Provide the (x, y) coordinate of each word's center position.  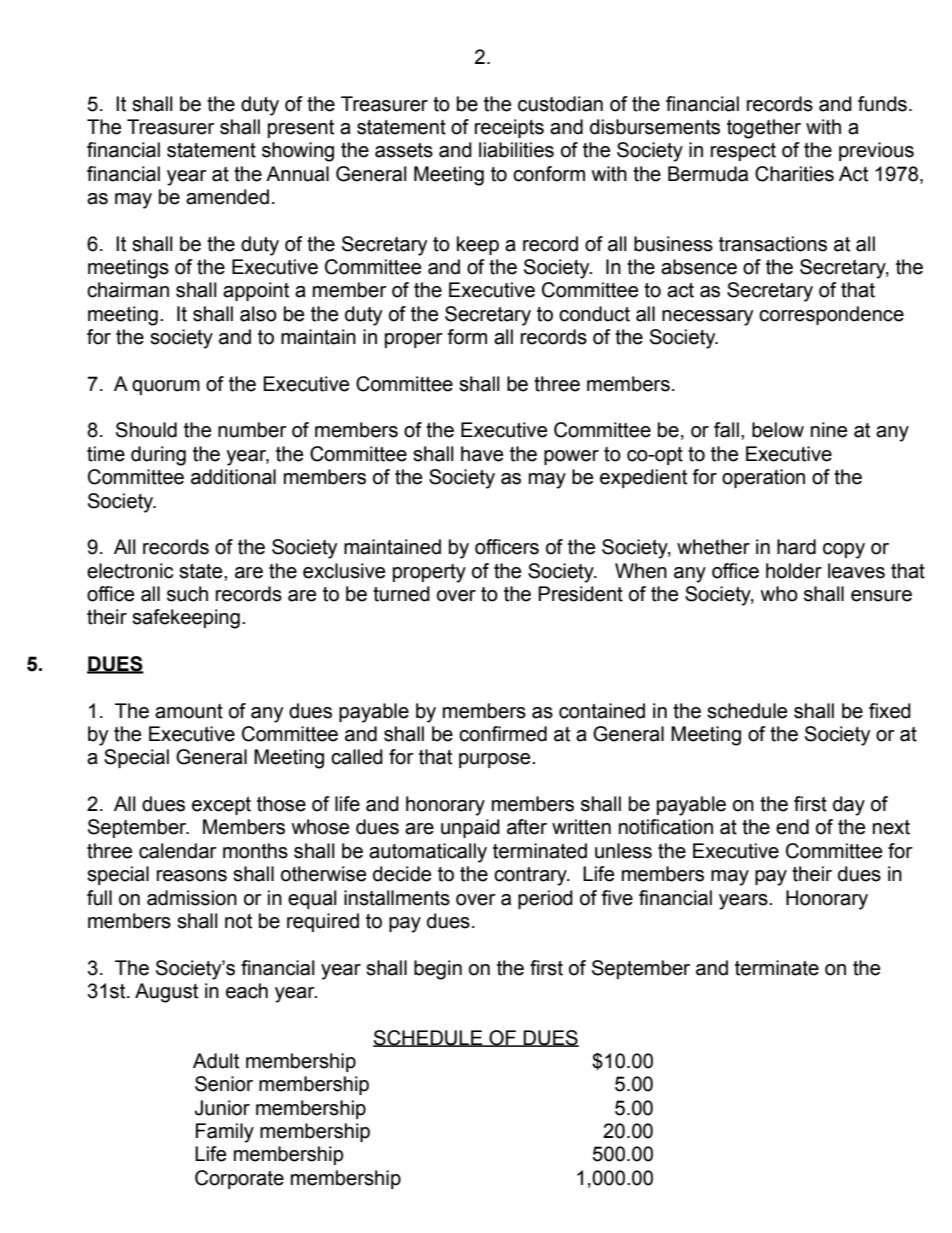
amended (227, 197)
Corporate (239, 1179)
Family (225, 1133)
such (187, 594)
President (580, 594)
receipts (509, 128)
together (764, 129)
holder (794, 571)
